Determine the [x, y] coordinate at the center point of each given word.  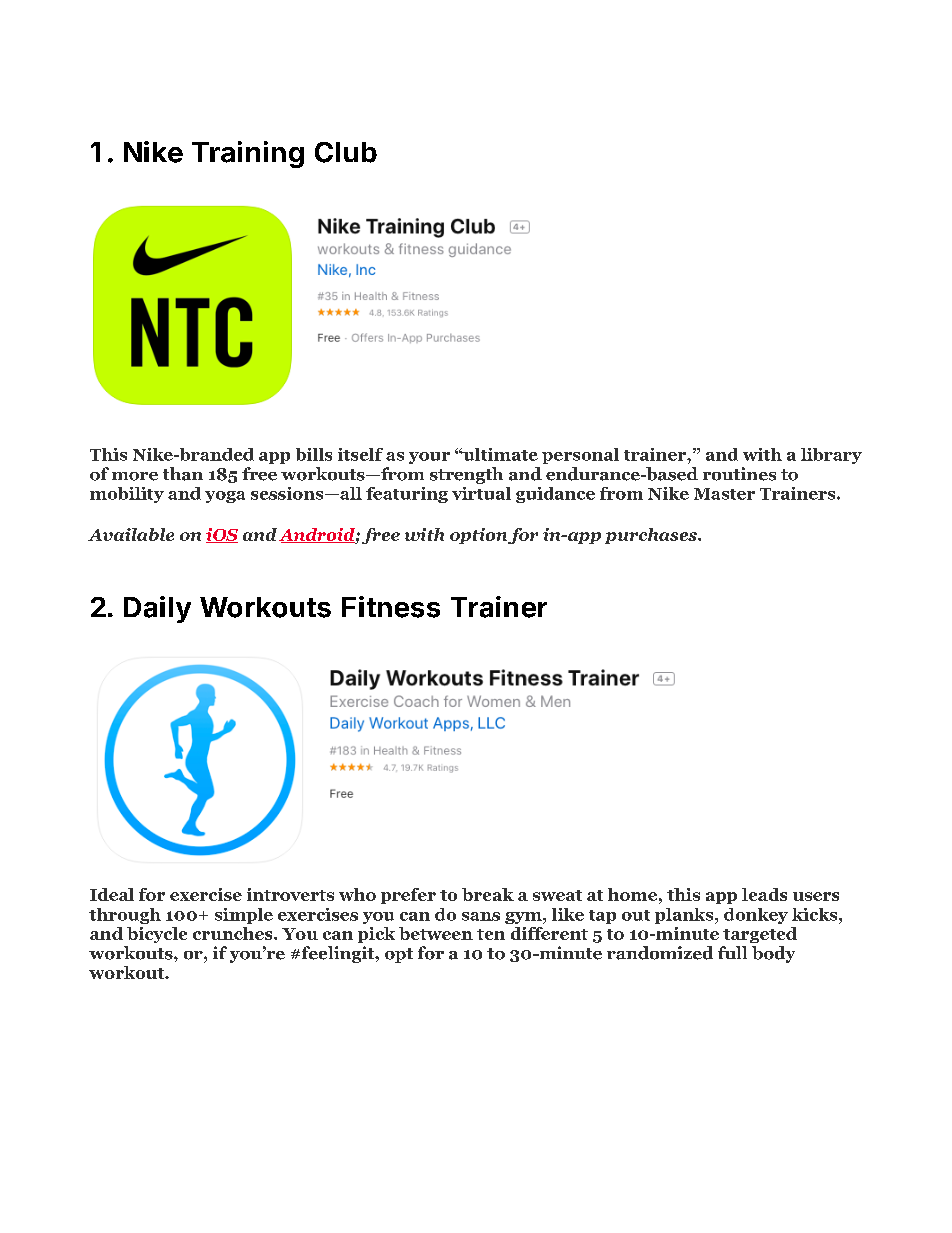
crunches [234, 933]
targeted [760, 935]
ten [491, 934]
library [831, 456]
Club [346, 152]
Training [248, 154]
